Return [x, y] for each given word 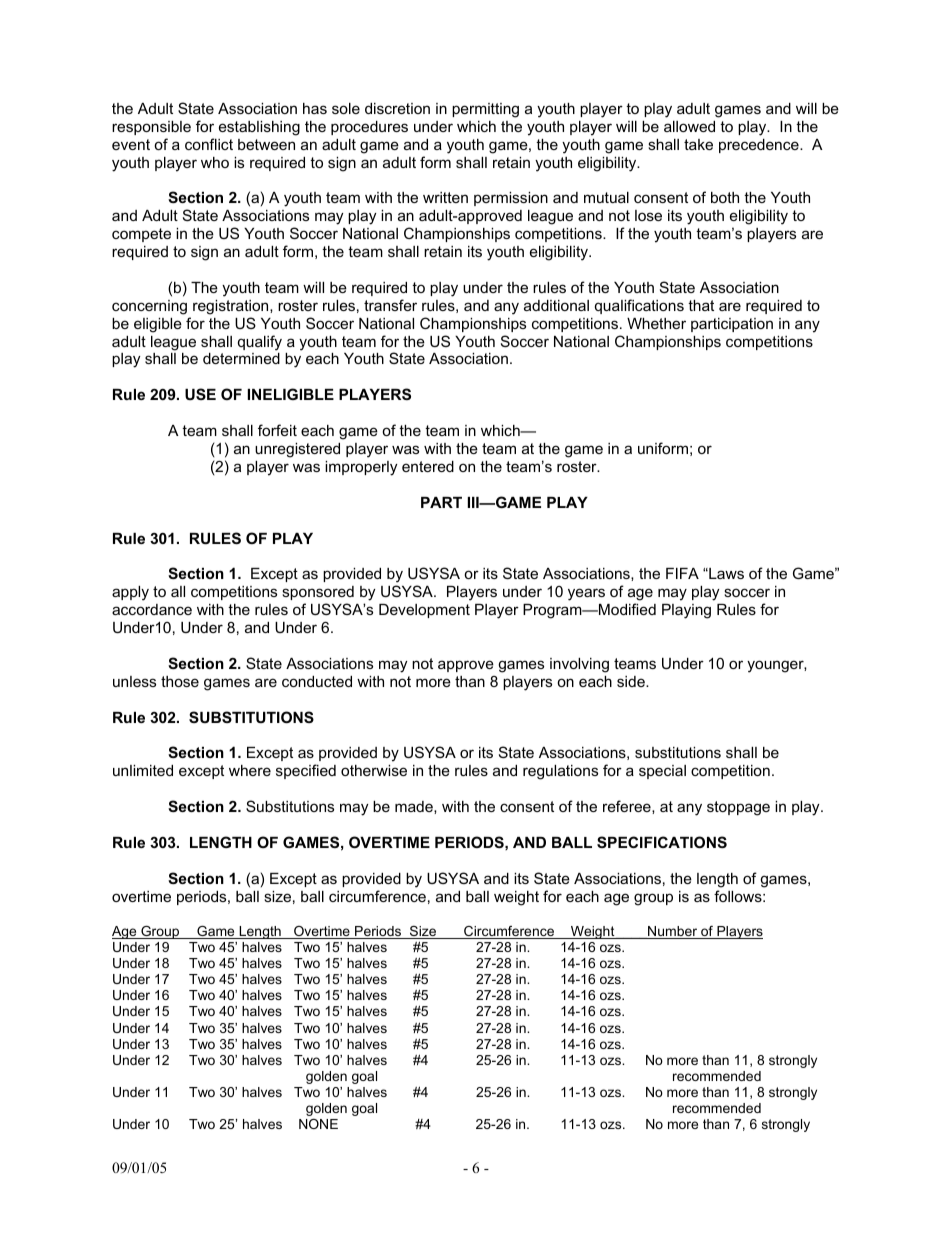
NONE [318, 1124]
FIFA [682, 573]
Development [424, 611]
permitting [485, 110]
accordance [152, 609]
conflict [209, 144]
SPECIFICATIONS [662, 842]
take [698, 144]
